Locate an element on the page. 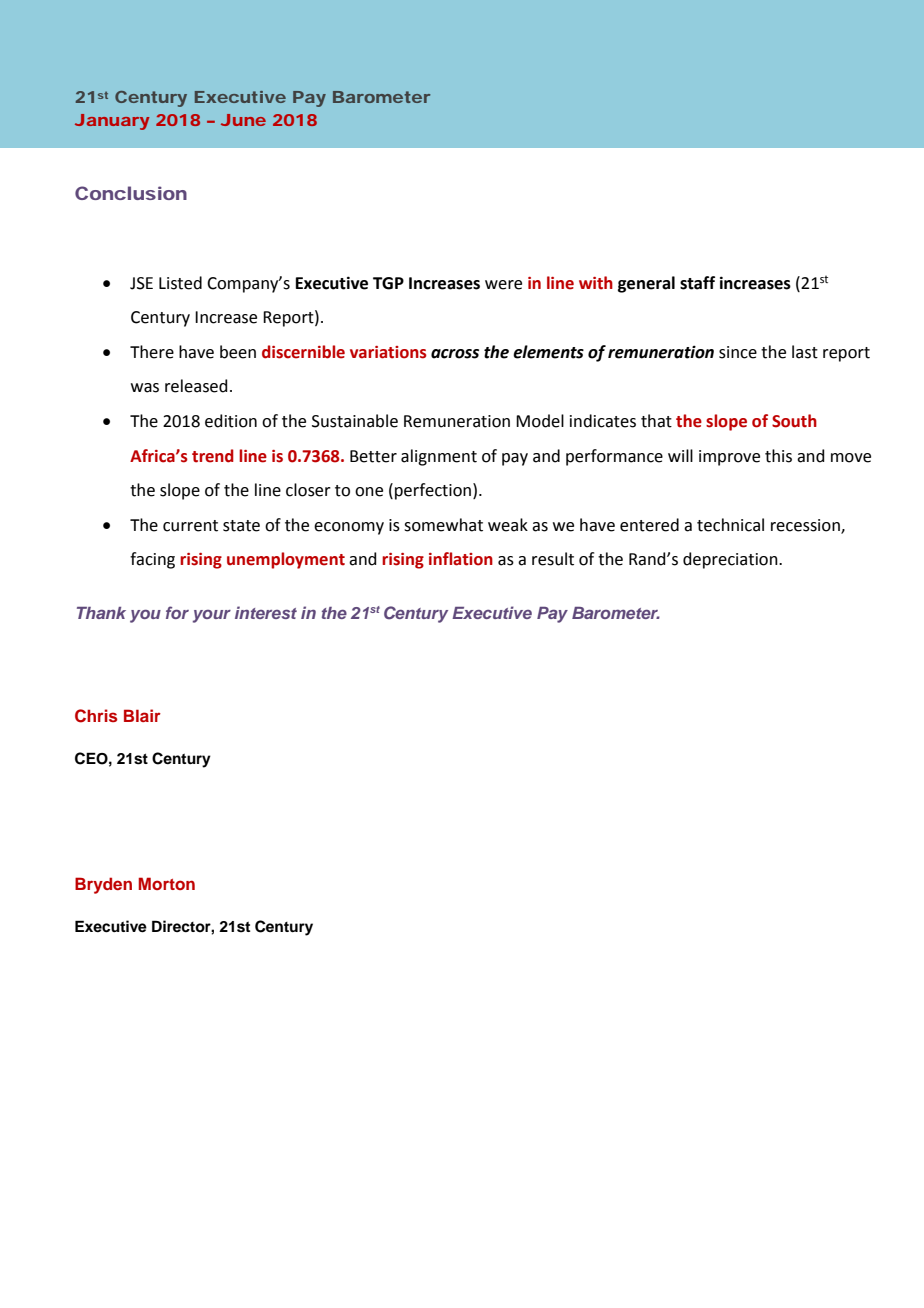 This document has width=924, height=1308. June is located at coordinates (243, 120).
